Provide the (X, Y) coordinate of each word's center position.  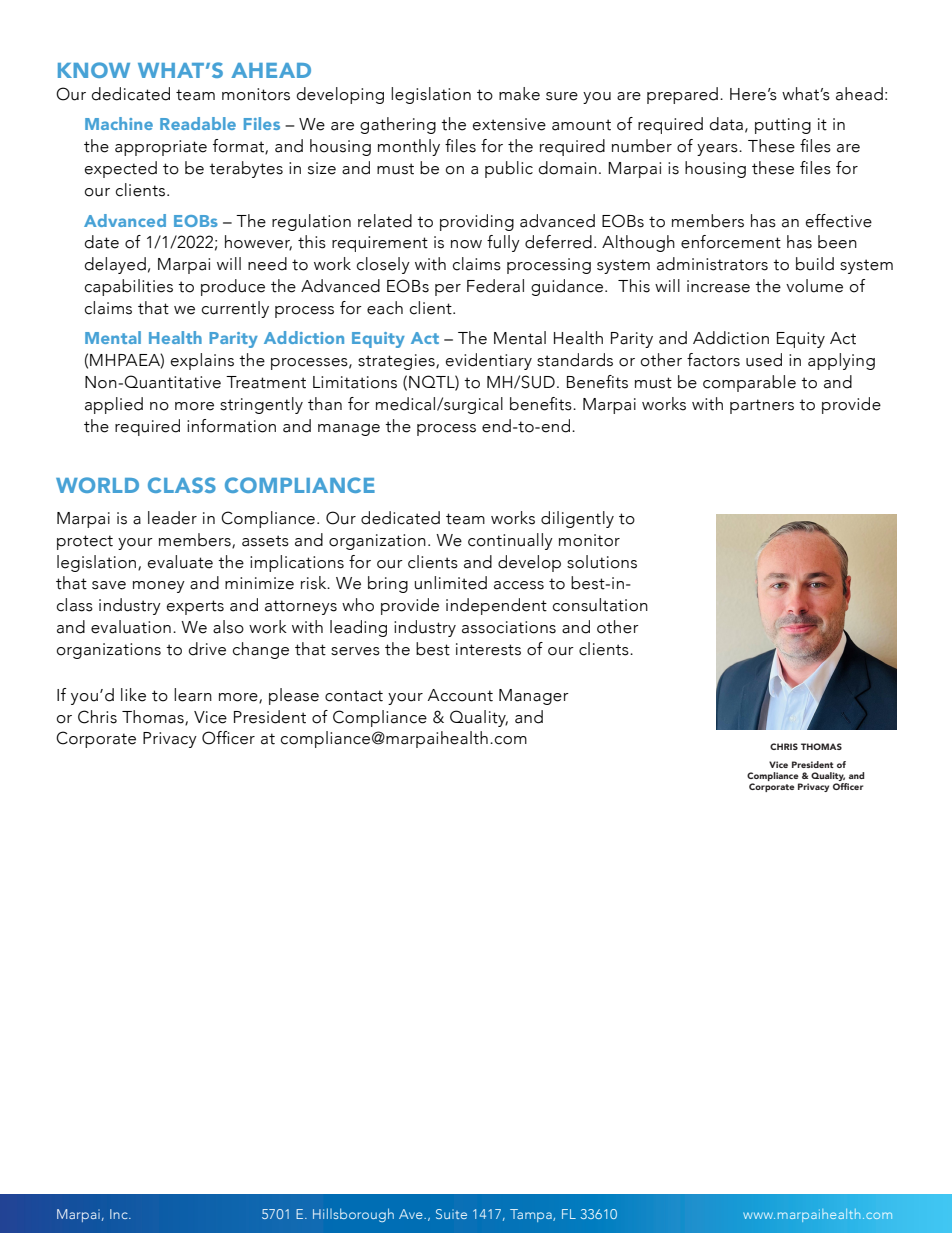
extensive (509, 124)
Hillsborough (353, 1215)
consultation (600, 605)
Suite (451, 1214)
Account (460, 695)
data (726, 124)
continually (510, 541)
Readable (198, 123)
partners (762, 406)
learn (193, 695)
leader (172, 518)
